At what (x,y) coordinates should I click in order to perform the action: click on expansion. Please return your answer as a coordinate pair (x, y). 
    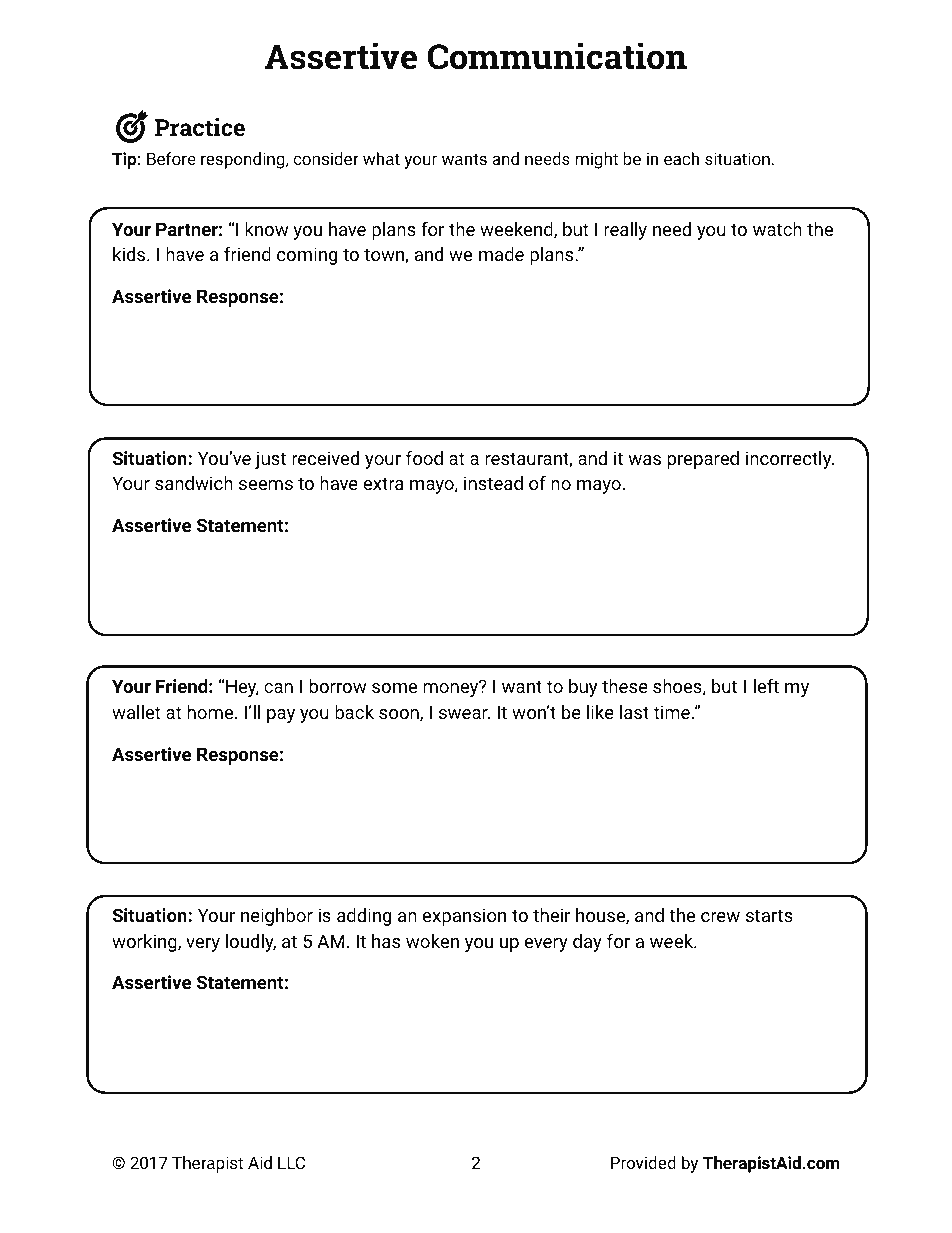
    Looking at the image, I should click on (464, 917).
